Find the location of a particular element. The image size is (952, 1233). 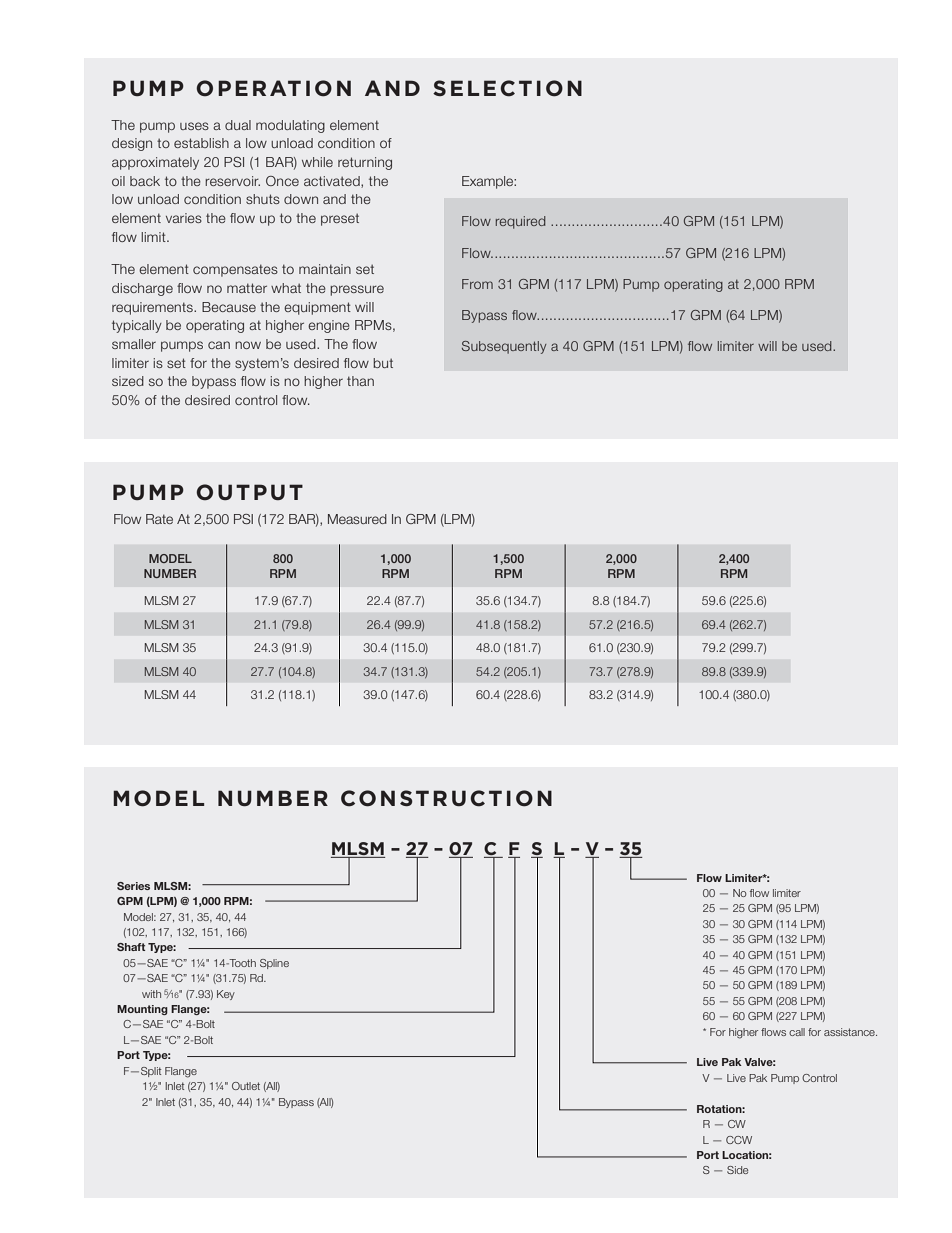

Outlet is located at coordinates (246, 1086).
